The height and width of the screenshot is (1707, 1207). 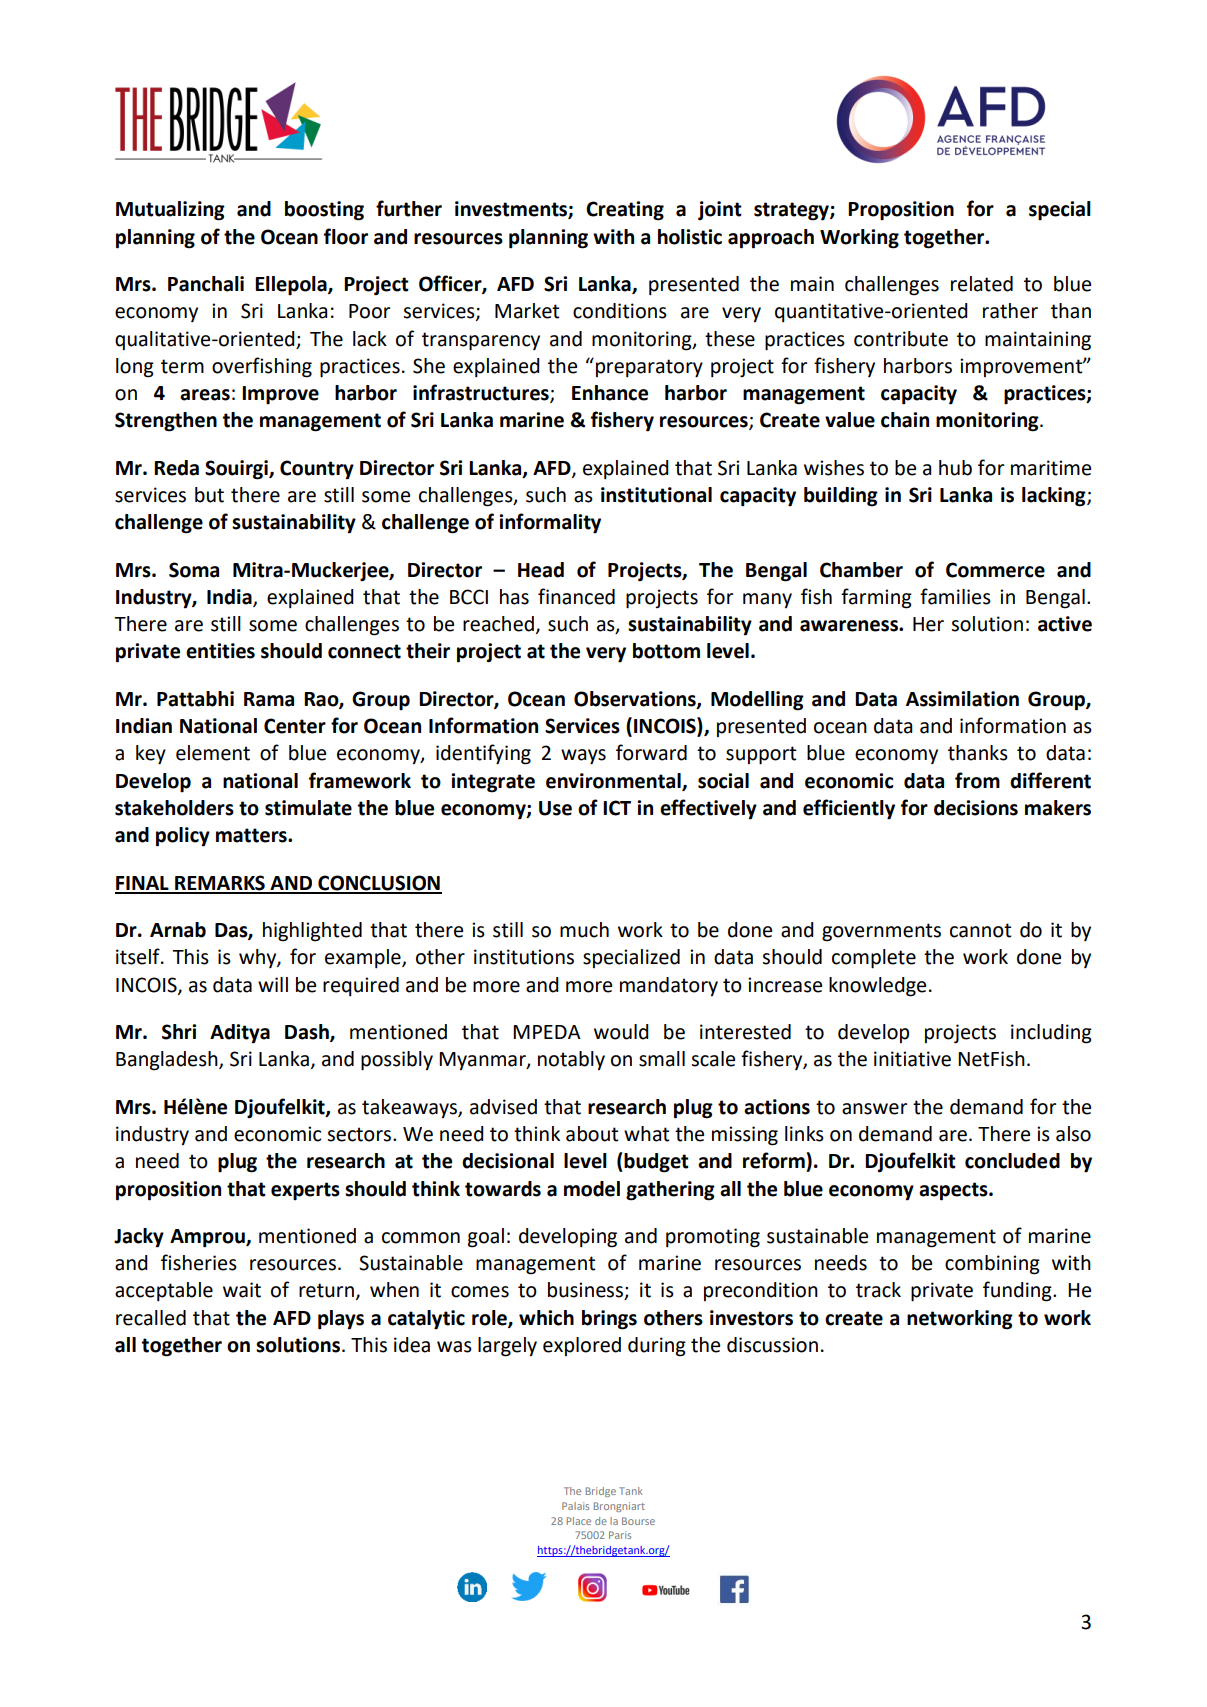 I want to click on discussion, so click(x=772, y=1345).
